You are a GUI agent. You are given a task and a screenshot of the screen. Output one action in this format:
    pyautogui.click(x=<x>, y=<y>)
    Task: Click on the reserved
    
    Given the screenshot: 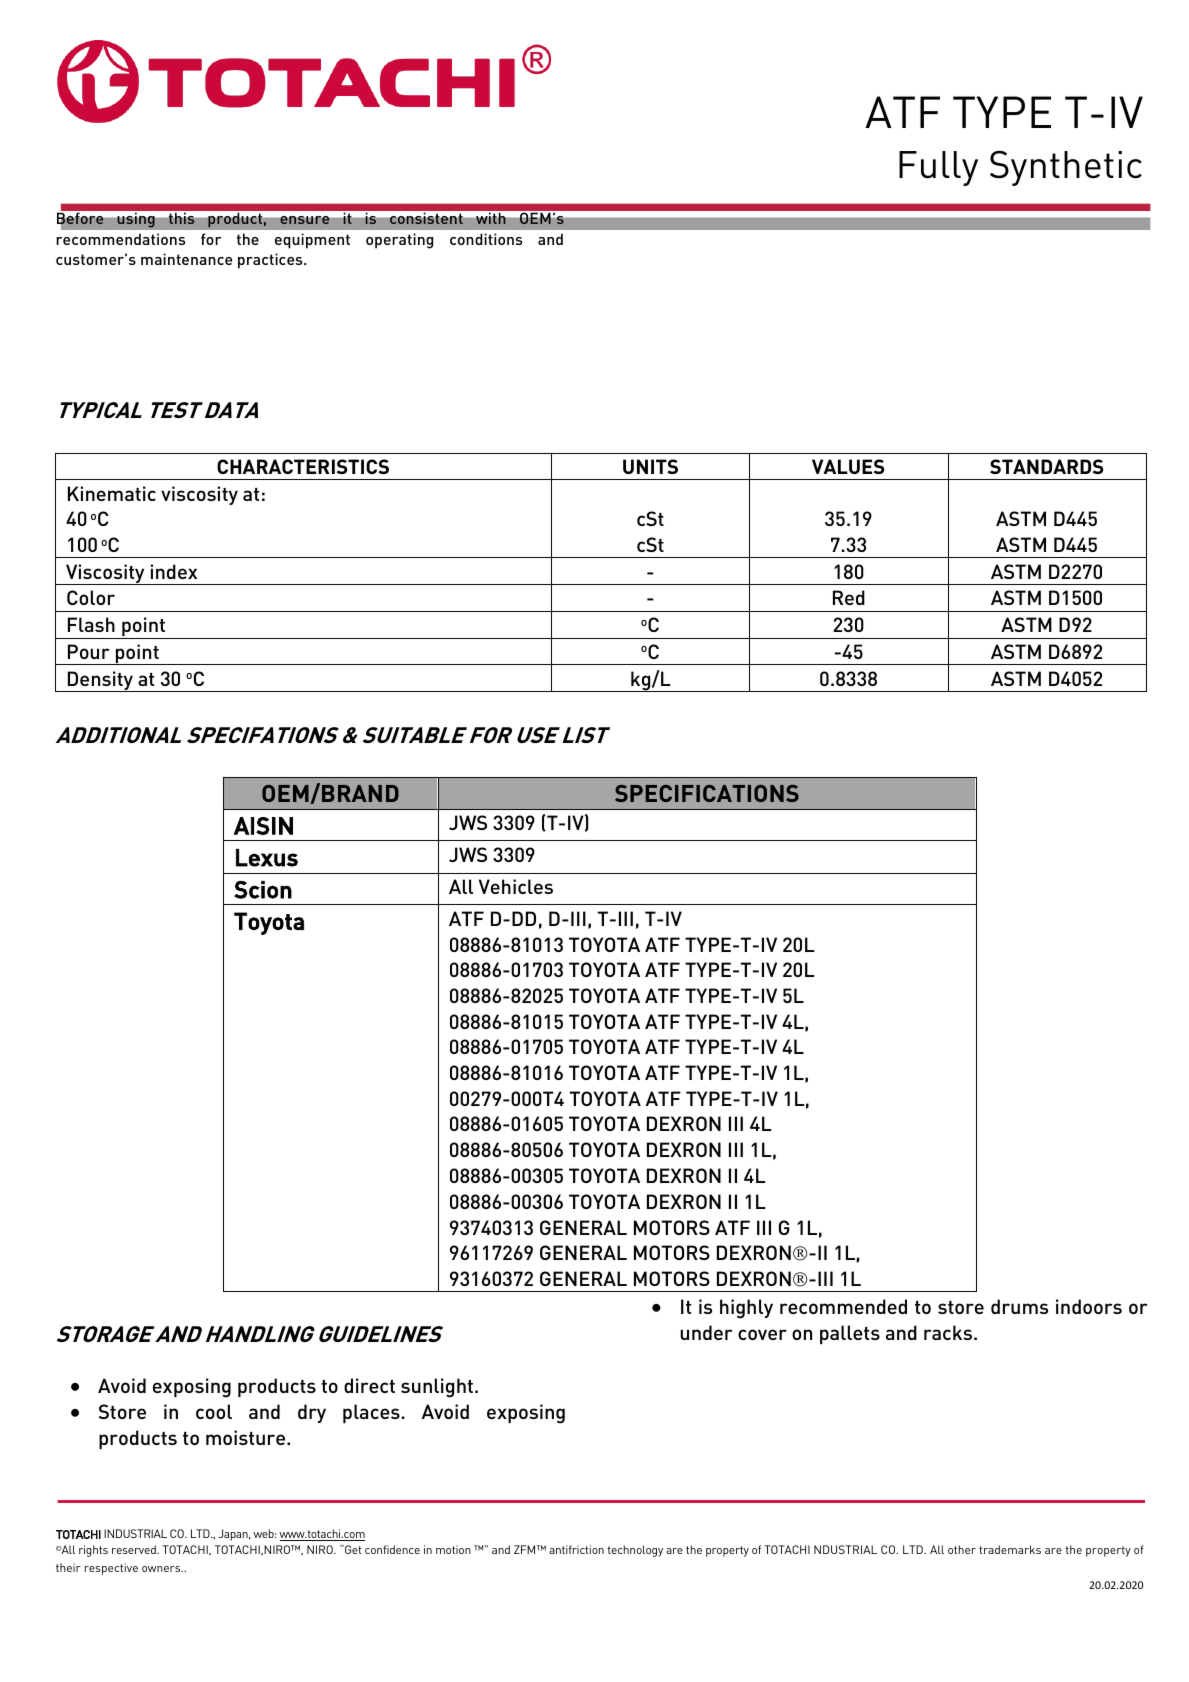 What is the action you would take?
    pyautogui.click(x=135, y=1549)
